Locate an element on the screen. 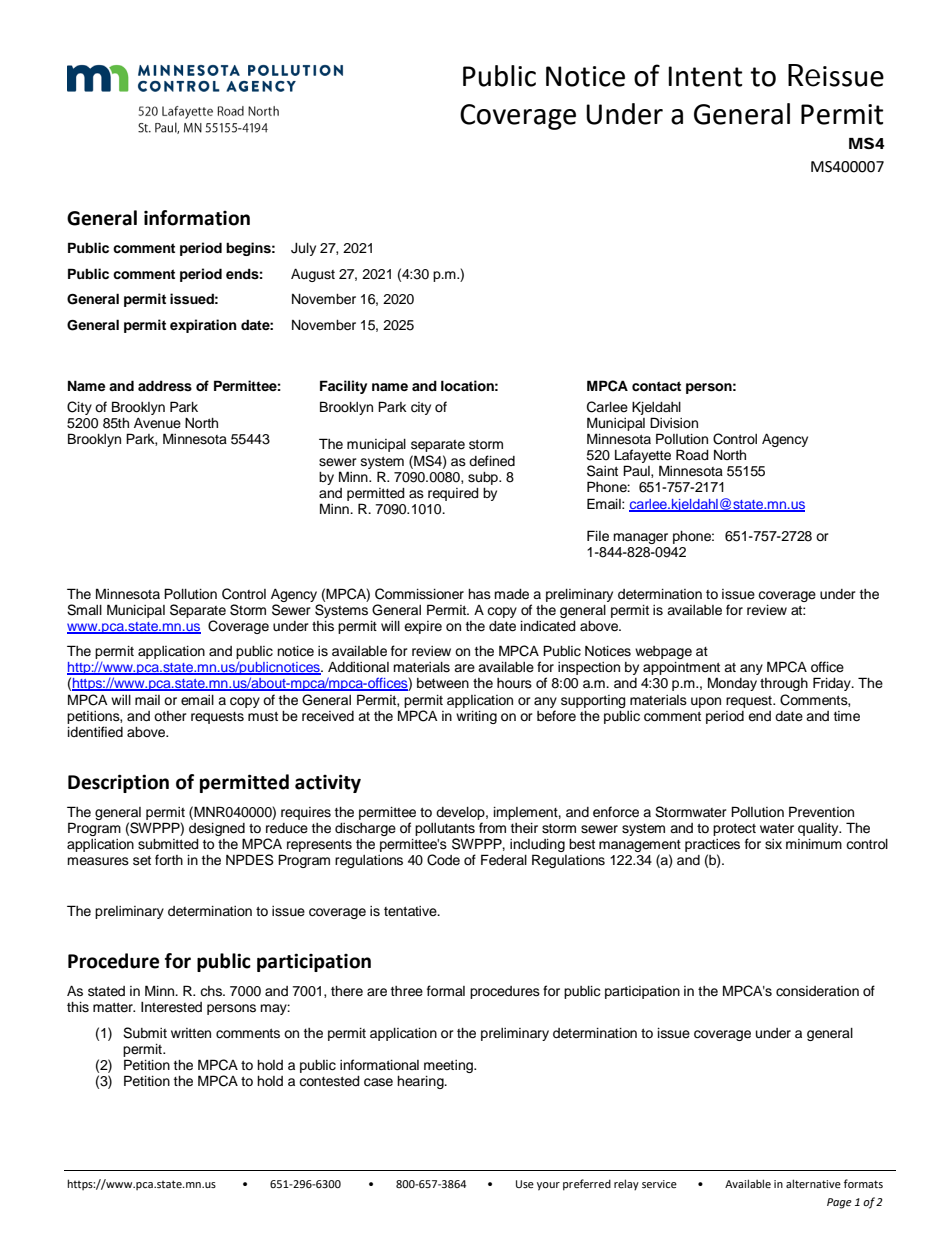 The width and height of the screenshot is (952, 1233). July is located at coordinates (303, 249).
